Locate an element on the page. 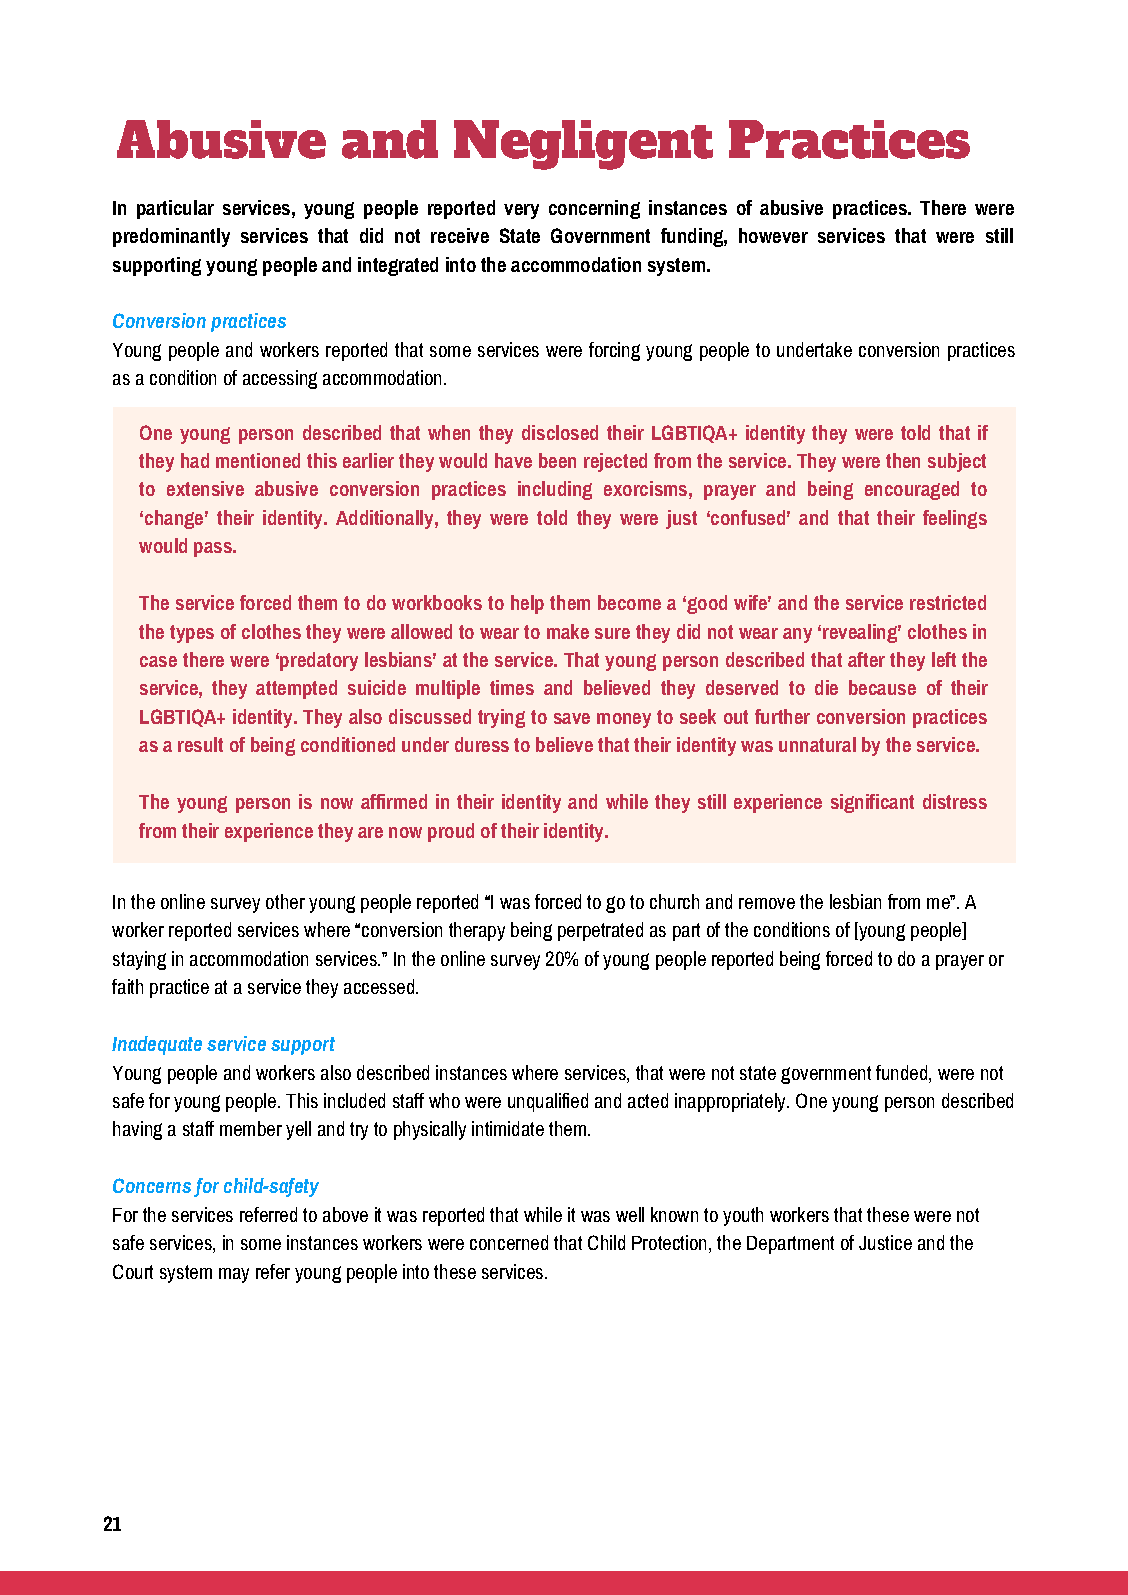 The height and width of the page is (1595, 1128). youth is located at coordinates (743, 1216).
